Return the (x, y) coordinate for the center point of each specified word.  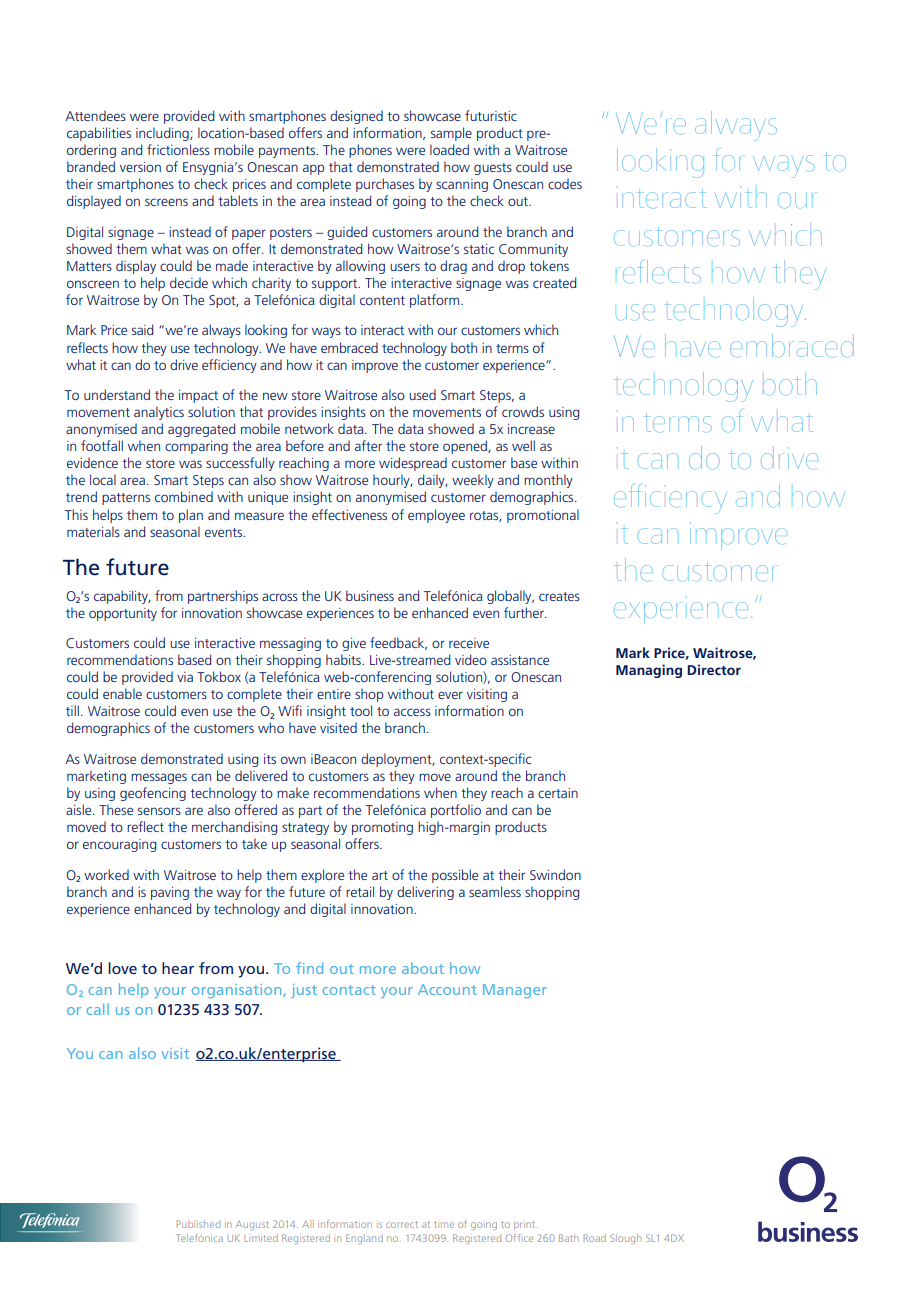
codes (565, 183)
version (140, 167)
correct (402, 1224)
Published (198, 1224)
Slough (626, 1239)
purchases (385, 185)
